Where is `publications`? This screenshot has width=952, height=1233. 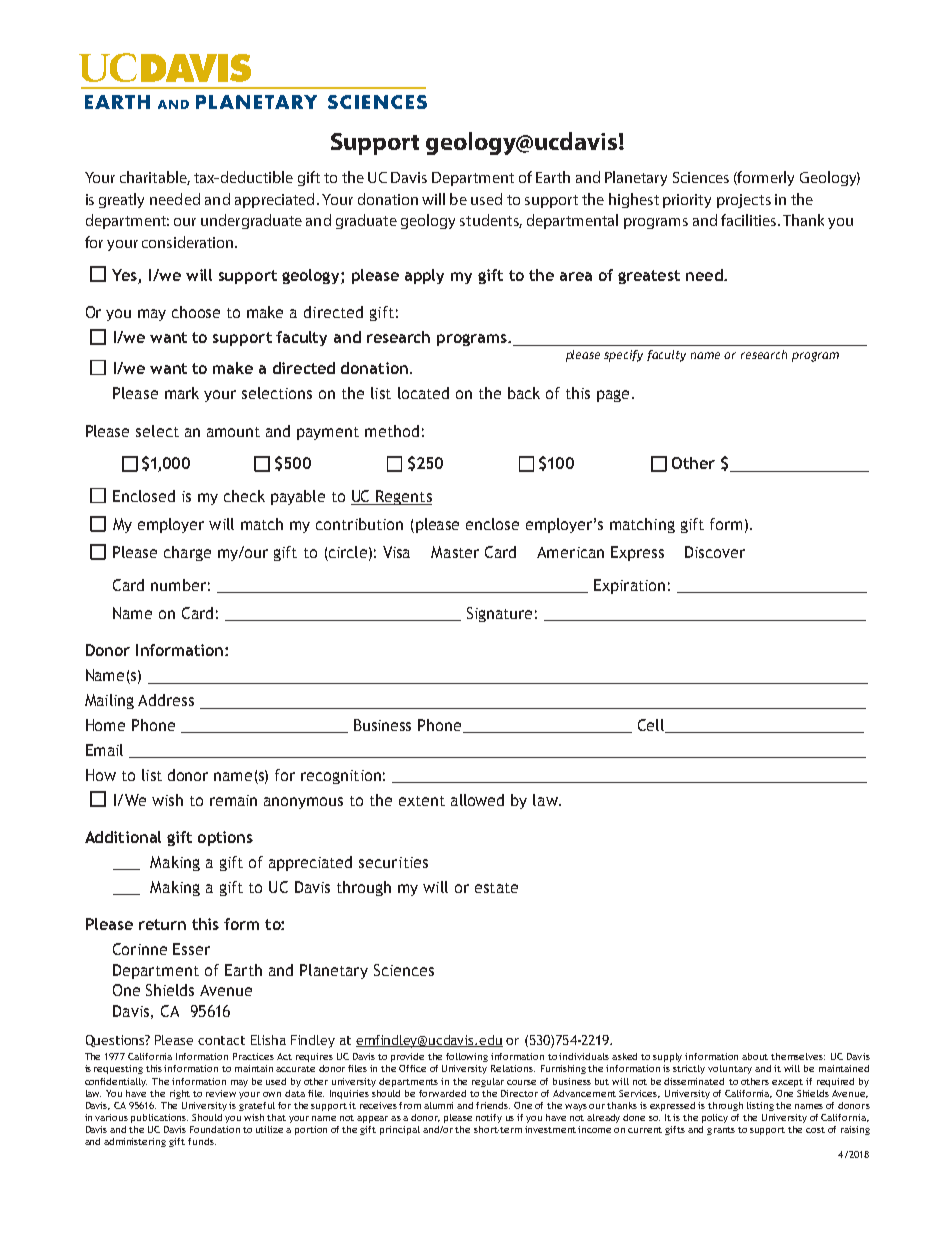 publications is located at coordinates (159, 1118).
